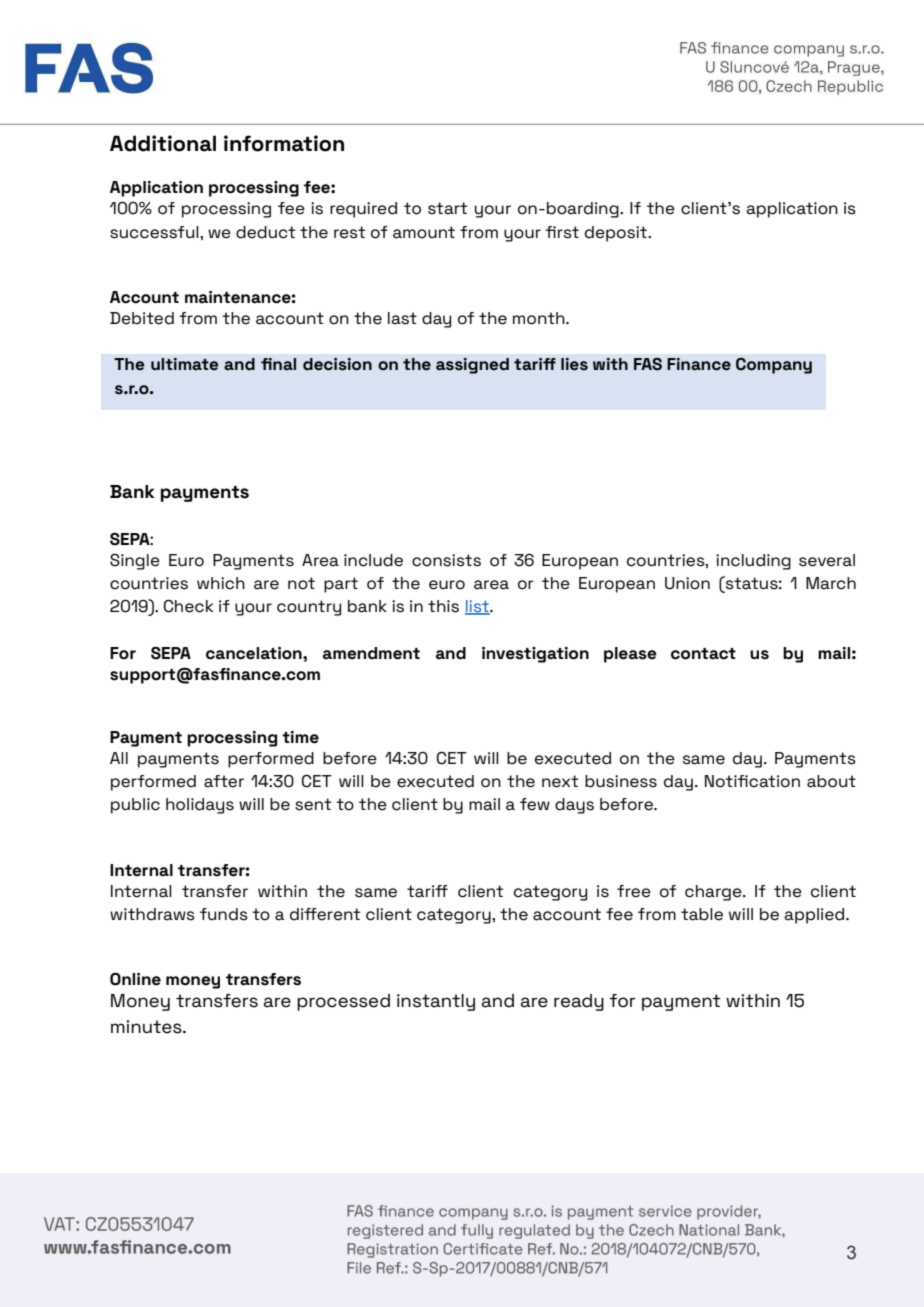 This screenshot has width=924, height=1307. What do you see at coordinates (774, 366) in the screenshot?
I see `Company` at bounding box center [774, 366].
